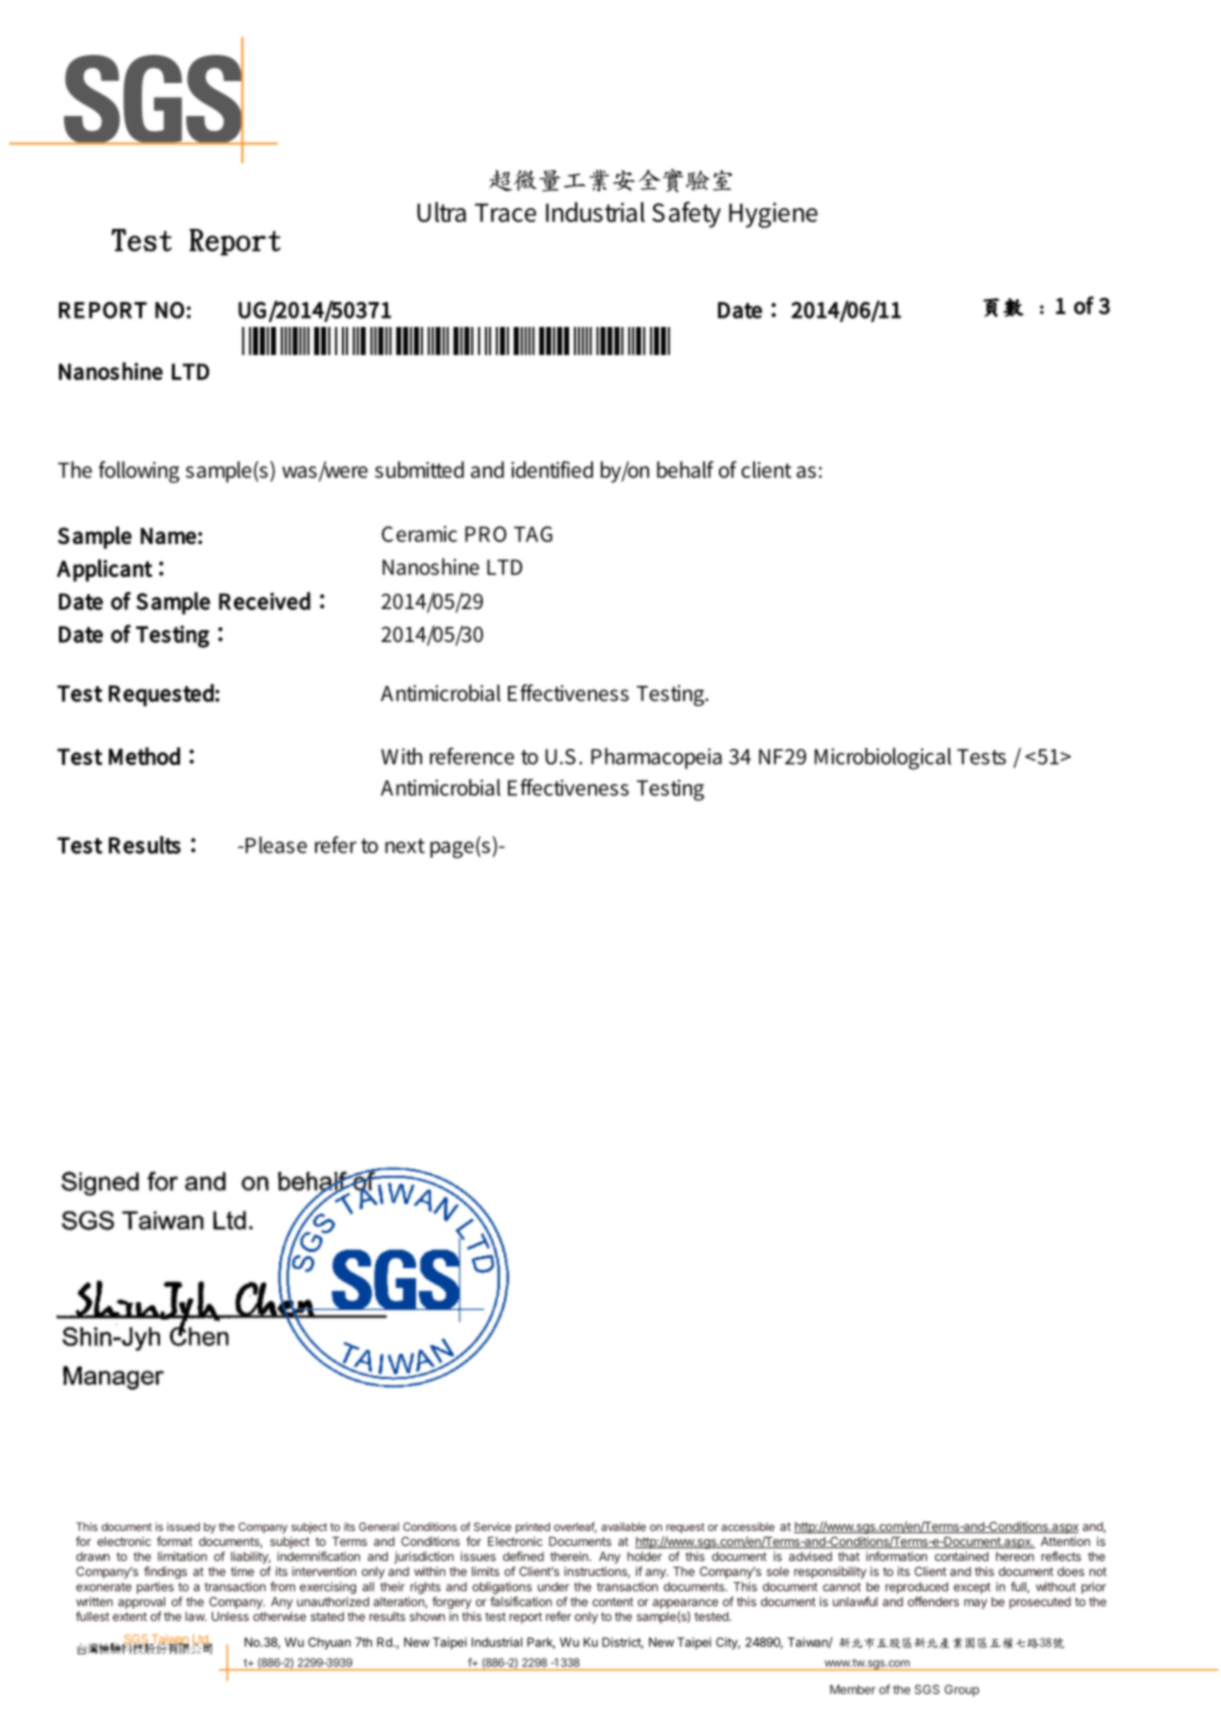  Describe the element at coordinates (773, 215) in the screenshot. I see `Hygiene` at that location.
